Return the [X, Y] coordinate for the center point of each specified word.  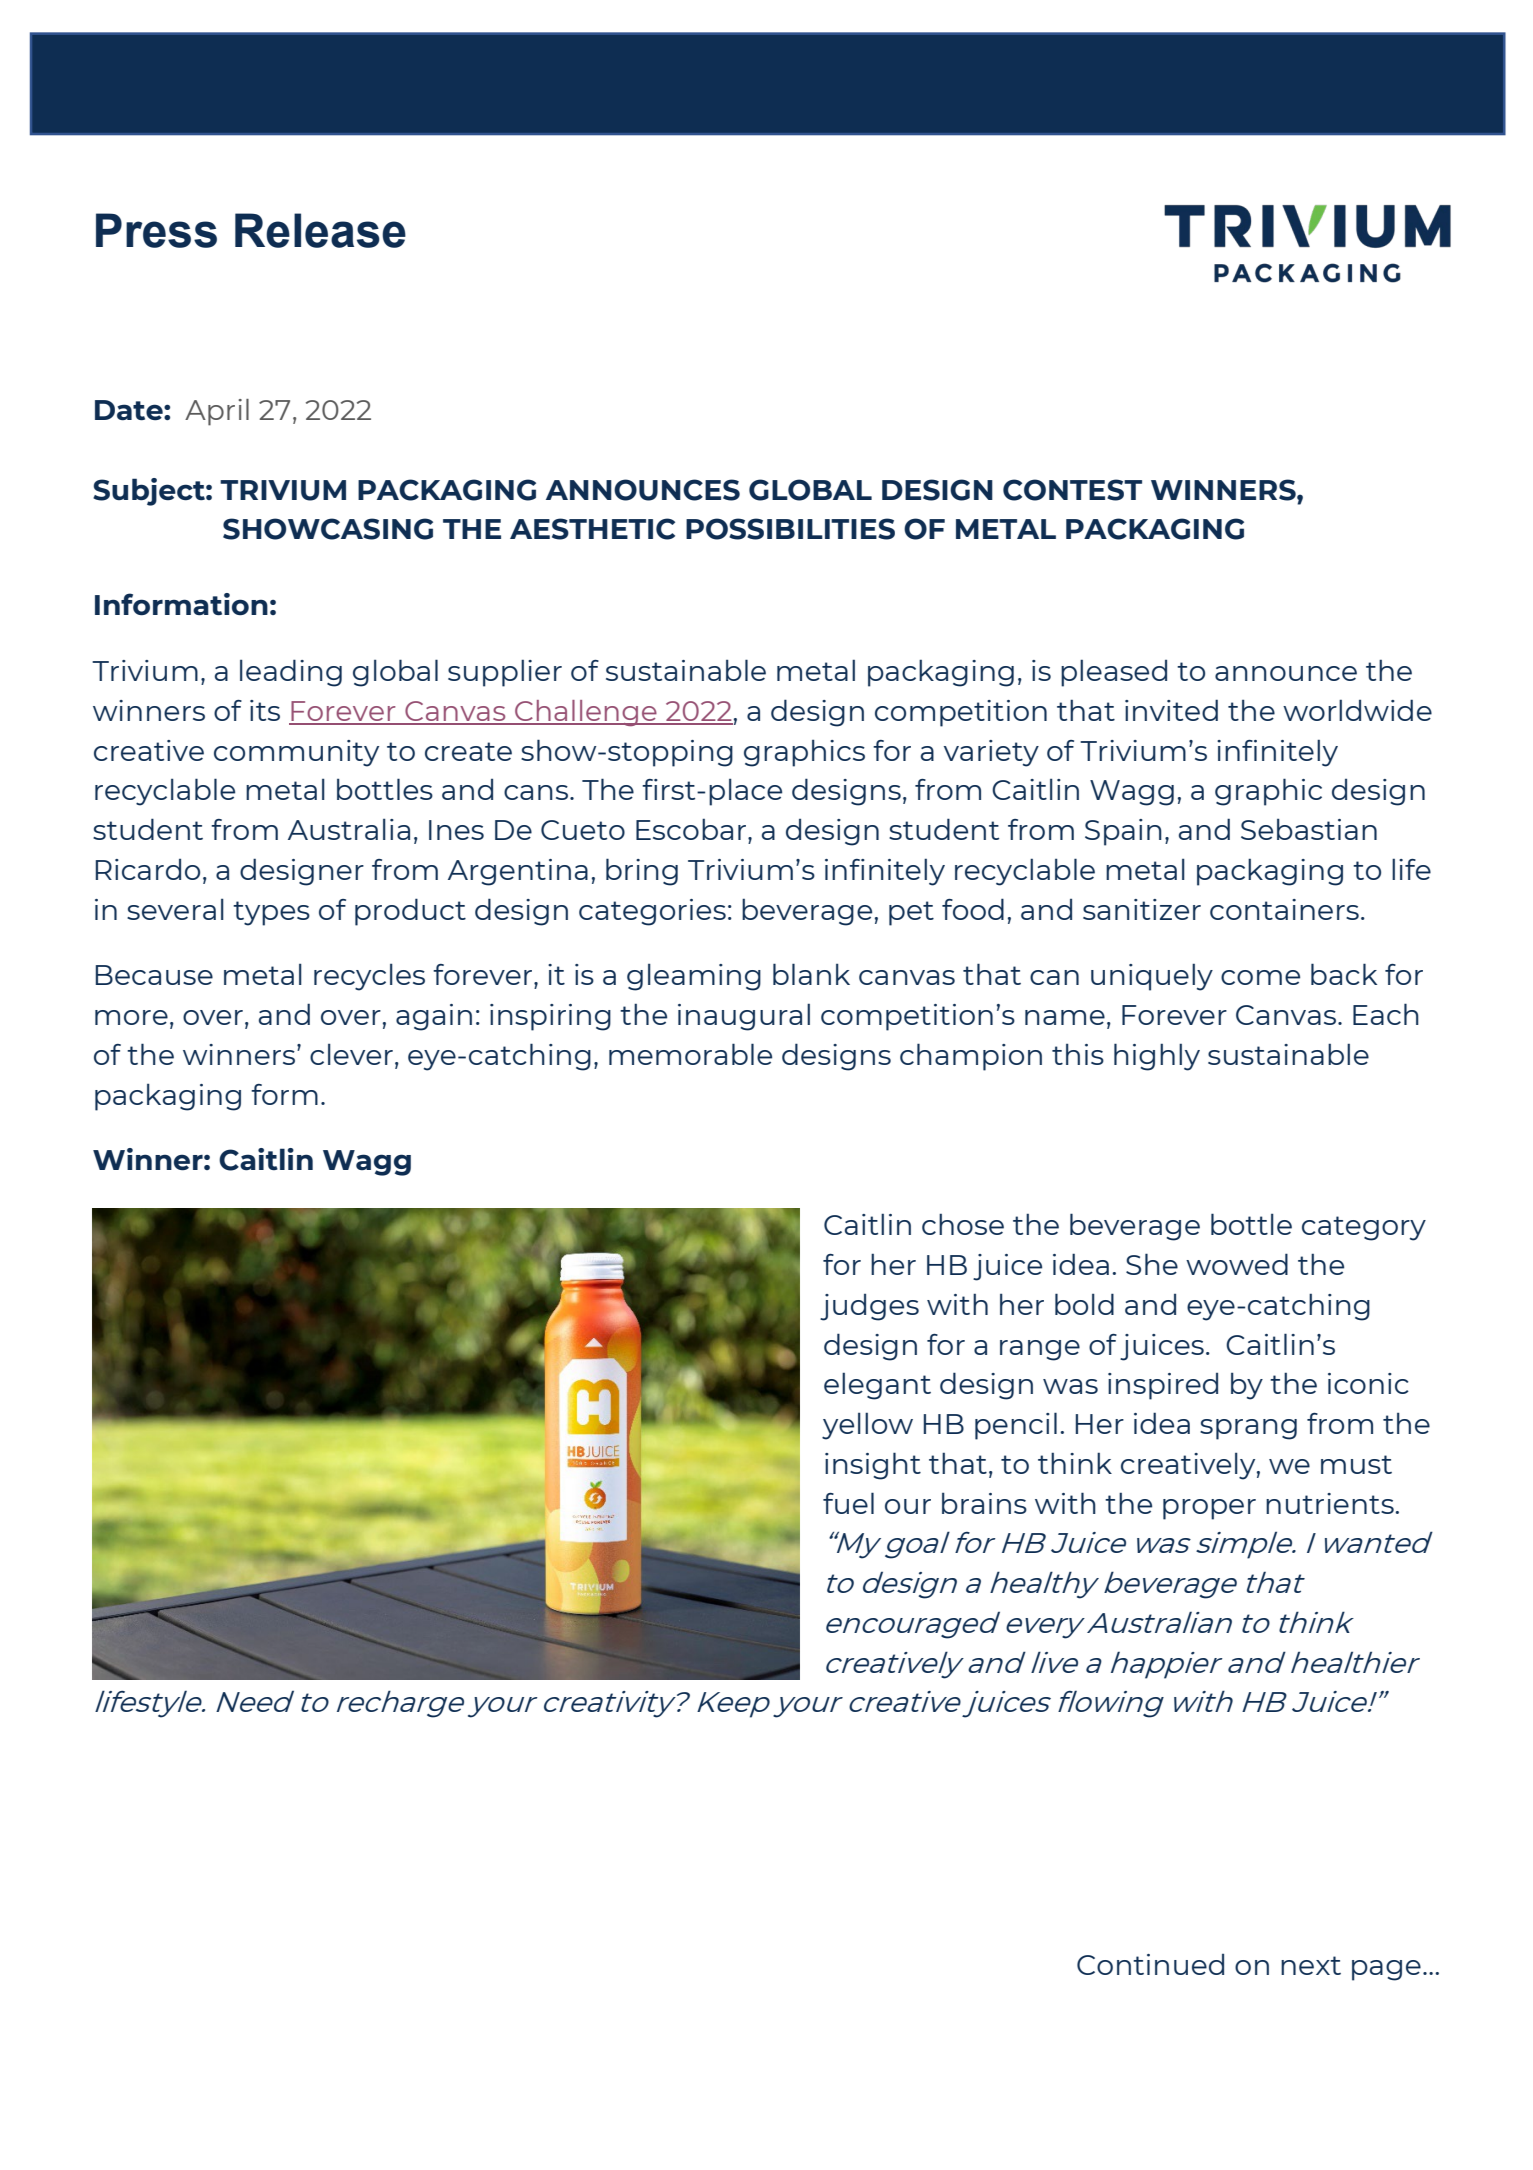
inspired [1163, 1386]
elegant [877, 1386]
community [296, 753]
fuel [848, 1503]
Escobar [692, 829]
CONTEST [1072, 490]
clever [351, 1054]
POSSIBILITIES [790, 529]
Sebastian [1309, 829]
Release [320, 230]
